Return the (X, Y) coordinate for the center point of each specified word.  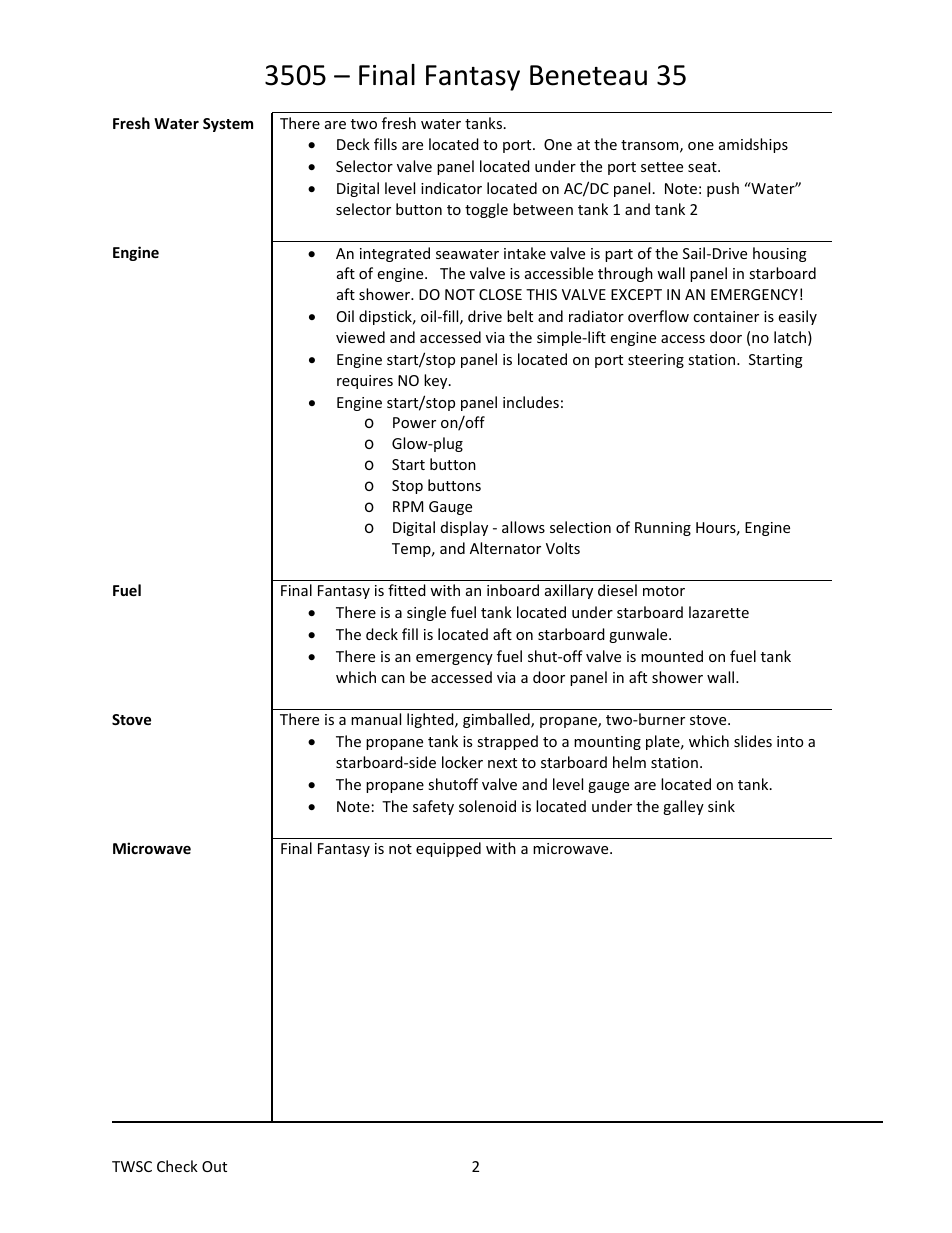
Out (214, 1166)
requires (365, 382)
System (228, 125)
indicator (451, 188)
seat (703, 167)
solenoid (487, 806)
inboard (513, 590)
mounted (672, 656)
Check (177, 1166)
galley (683, 807)
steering (656, 361)
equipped (448, 849)
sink (721, 806)
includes (531, 402)
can (393, 679)
